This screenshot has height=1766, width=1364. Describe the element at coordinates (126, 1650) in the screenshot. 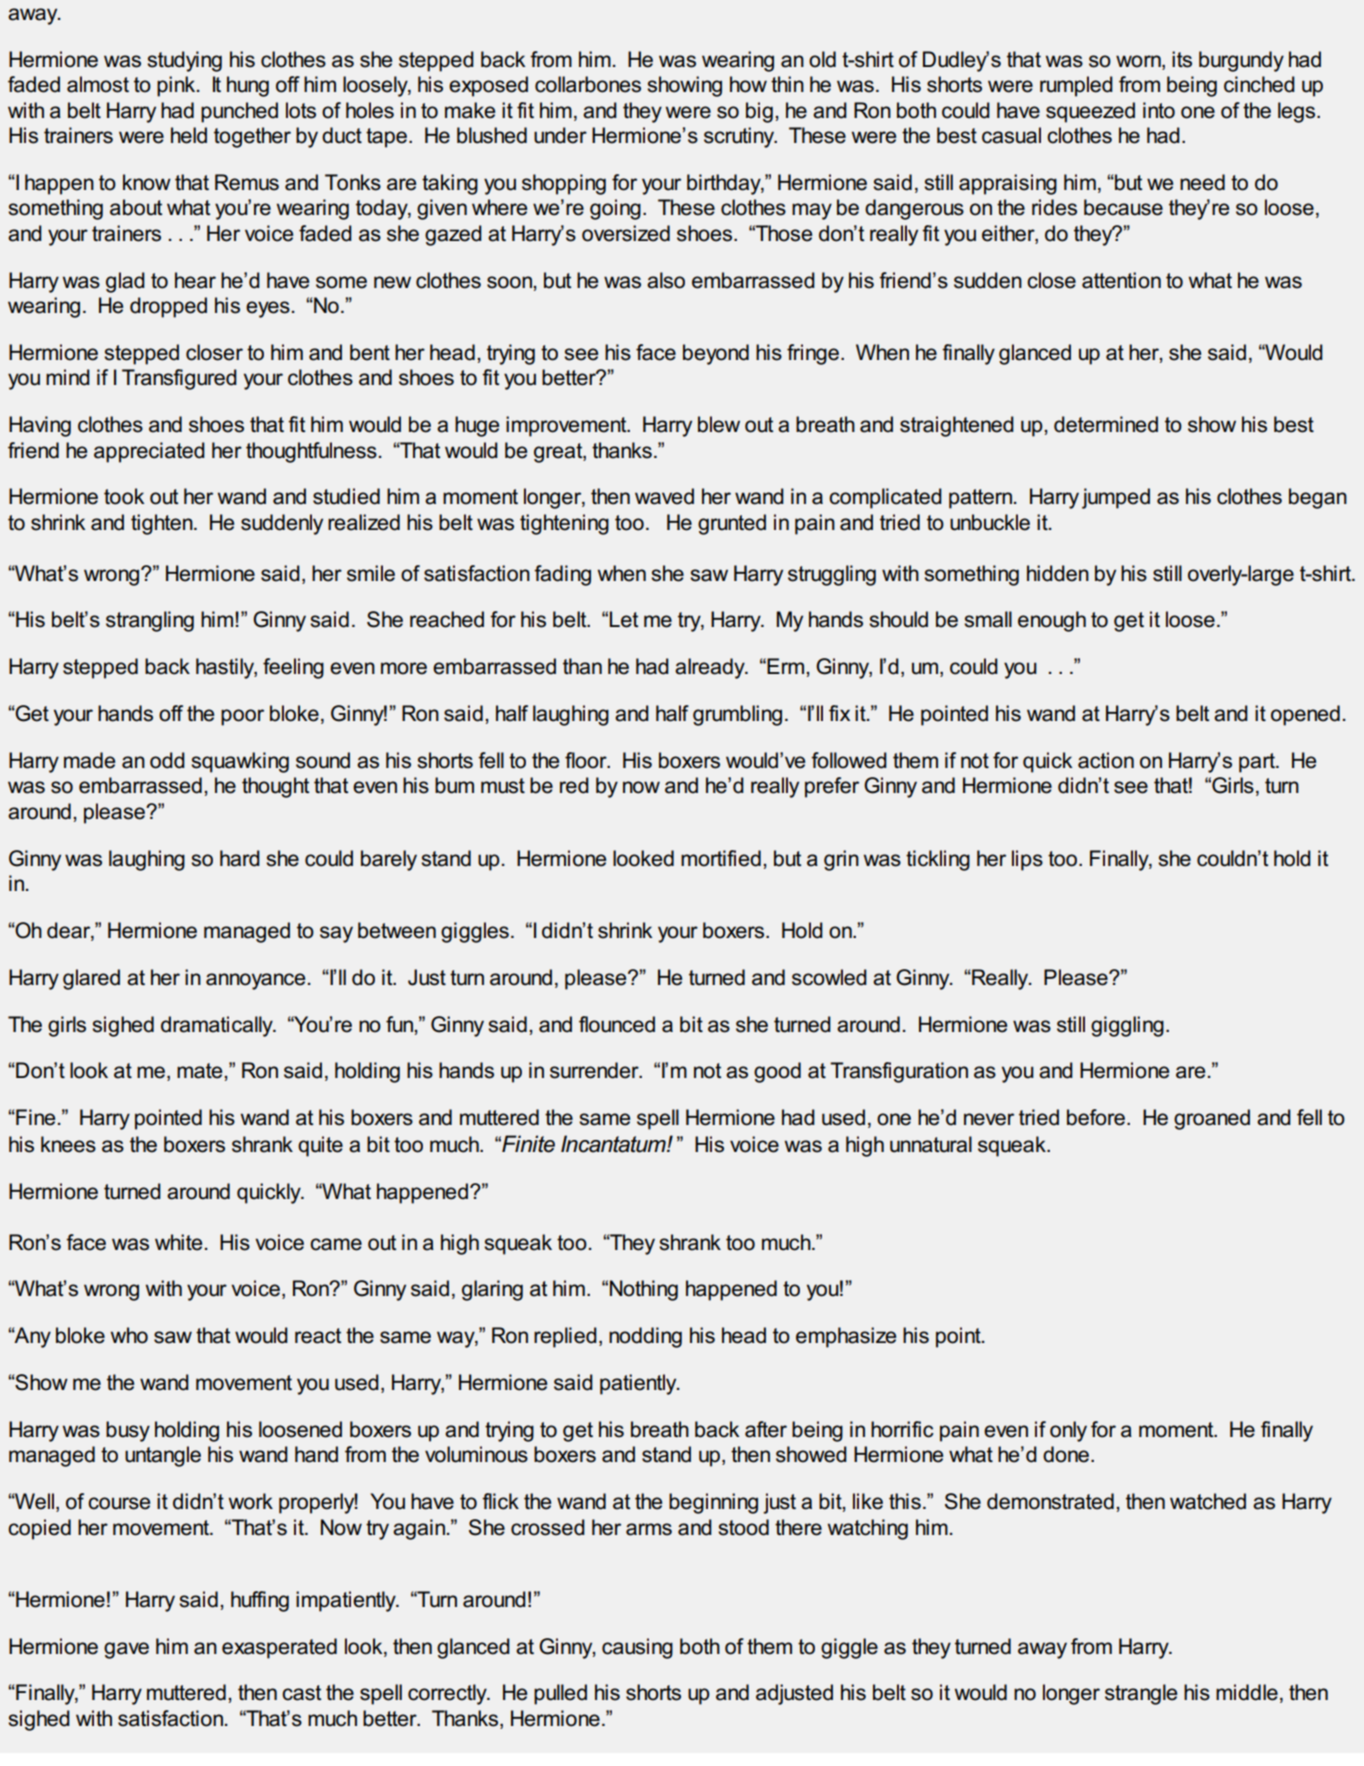

I see `gave` at that location.
